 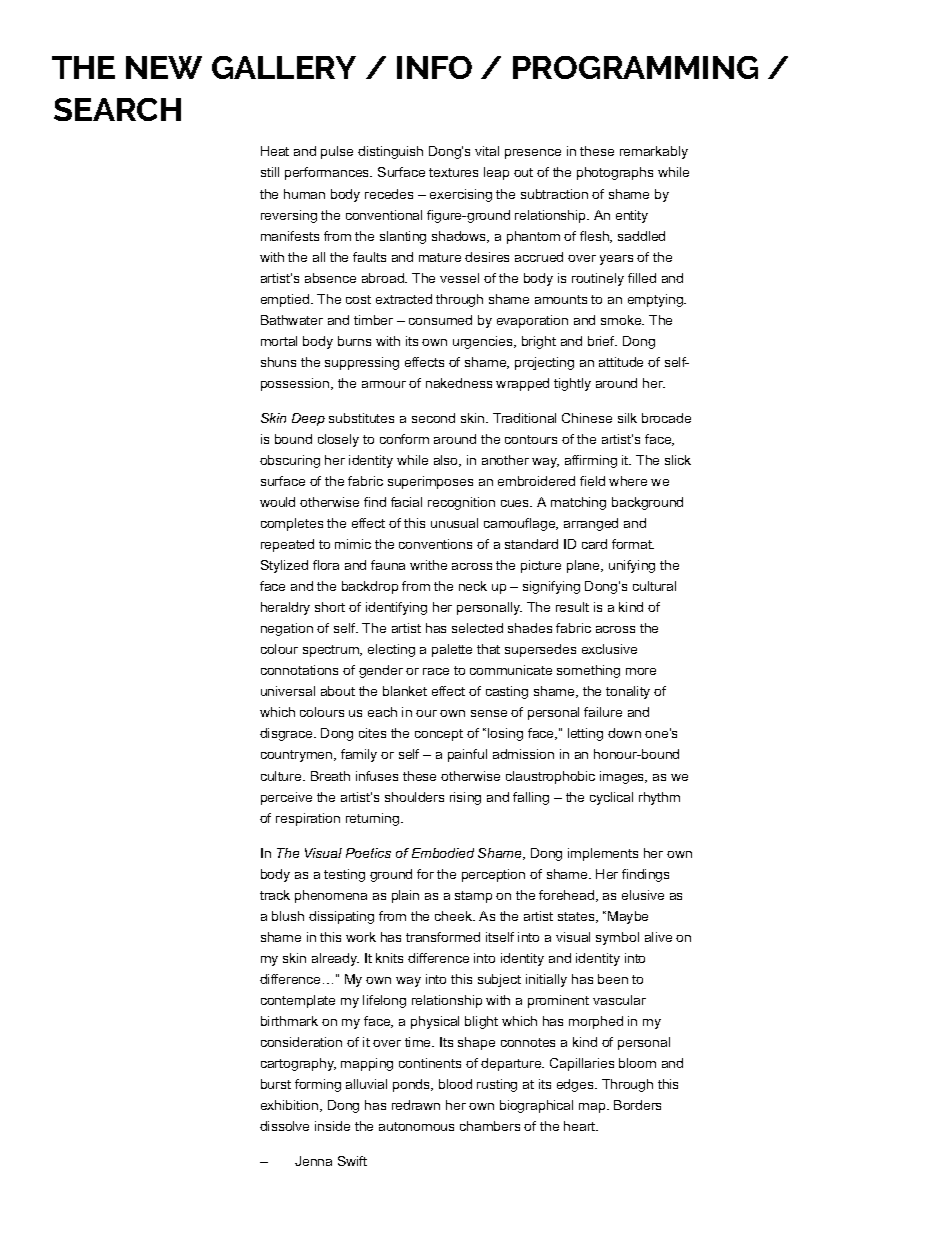 I want to click on INFO, so click(x=434, y=67).
